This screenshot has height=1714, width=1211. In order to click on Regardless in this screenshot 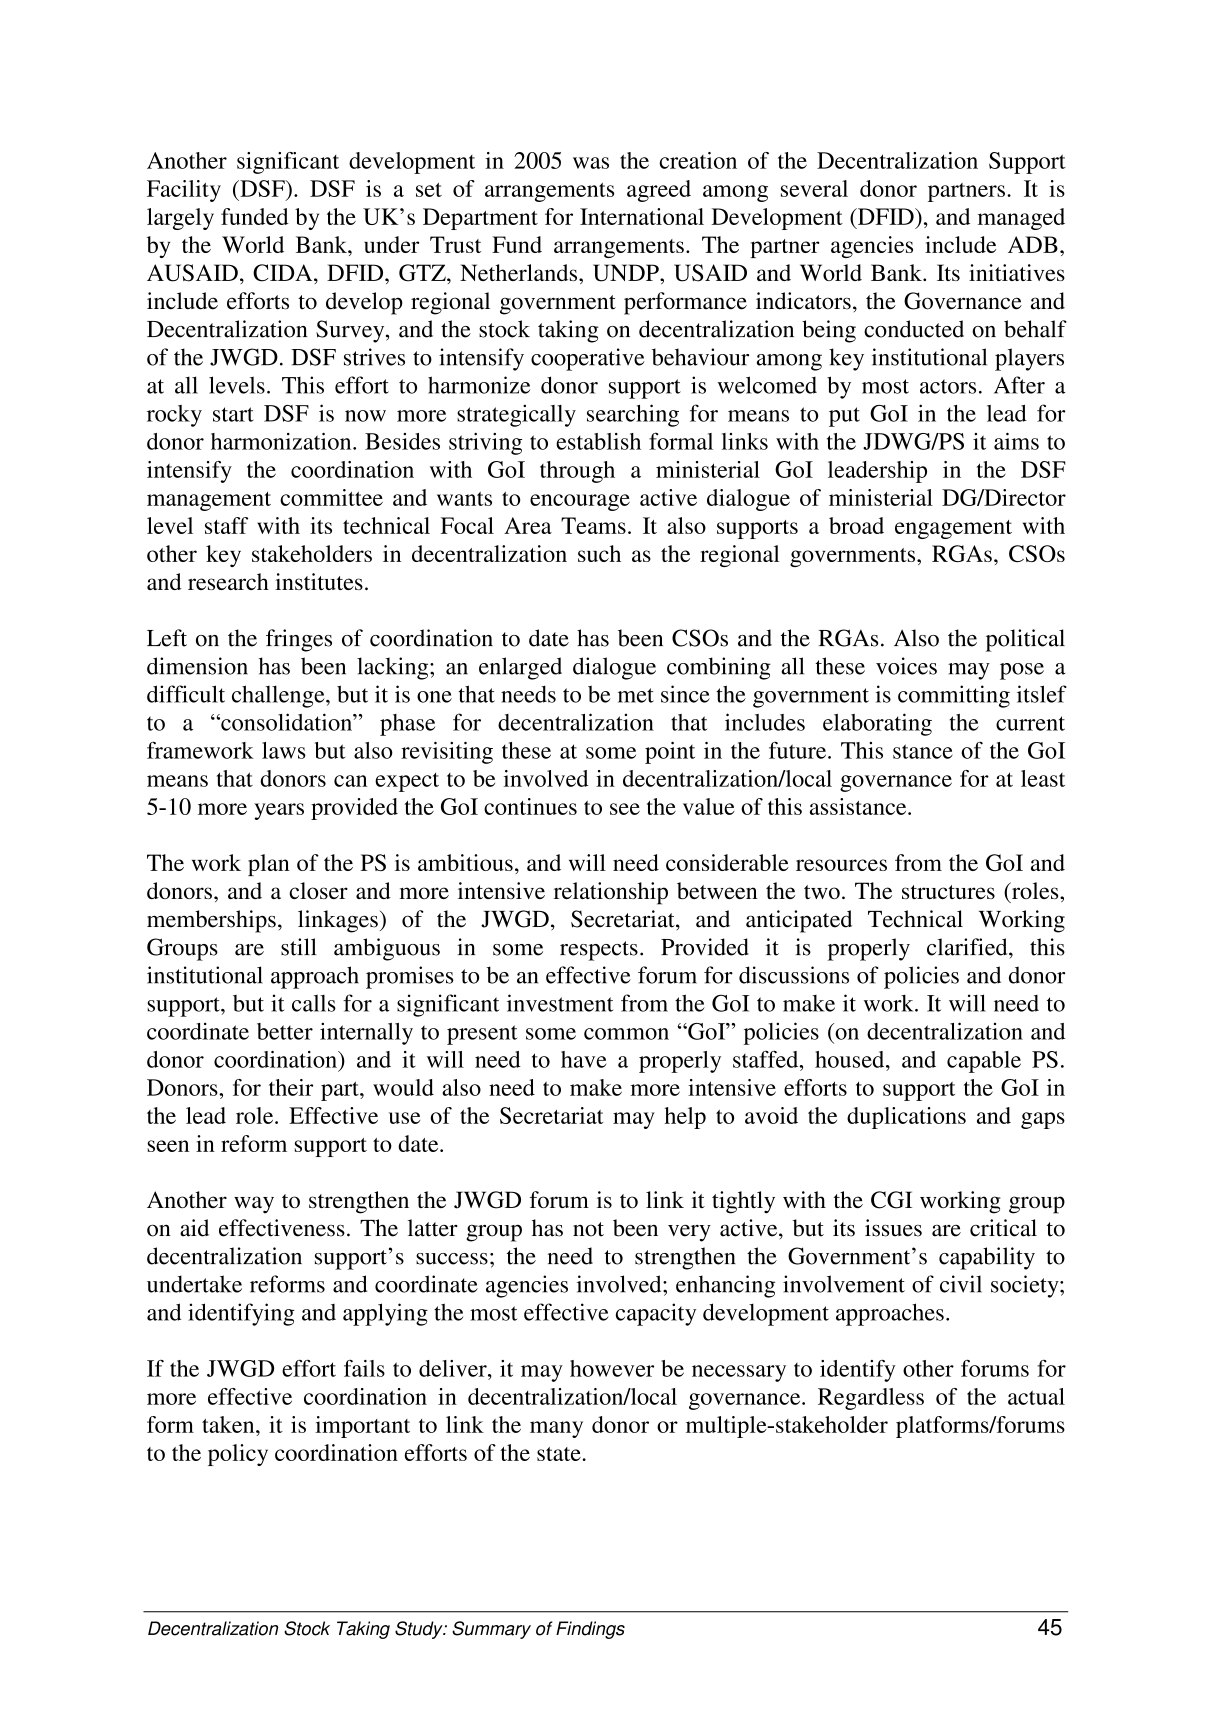, I will do `click(871, 1399)`.
